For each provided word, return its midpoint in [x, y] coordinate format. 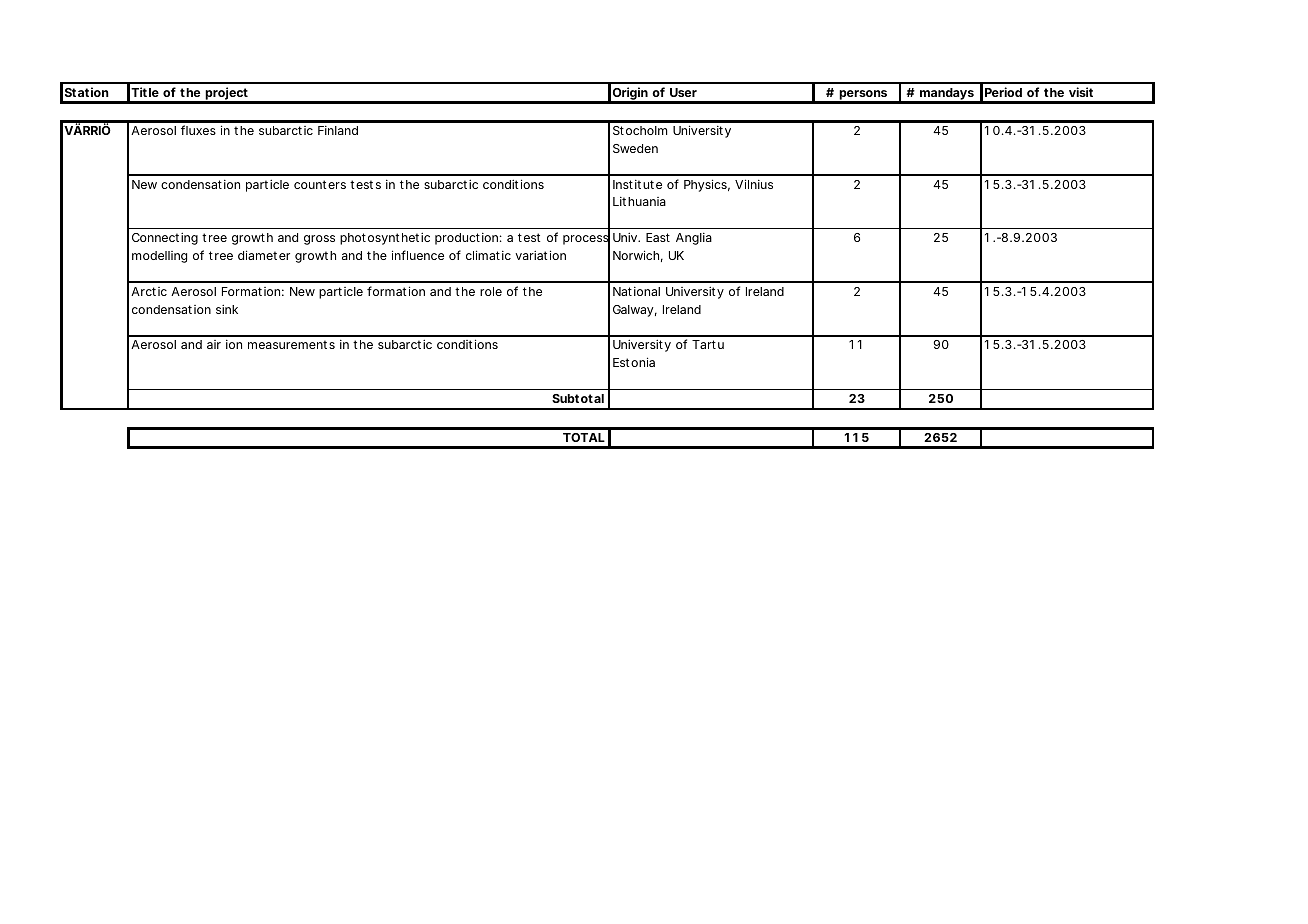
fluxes [198, 130]
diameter [264, 255]
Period [1003, 92]
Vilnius [754, 184]
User [683, 92]
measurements [291, 344]
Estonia [634, 362]
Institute [637, 184]
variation [540, 255]
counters [320, 184]
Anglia [694, 239]
